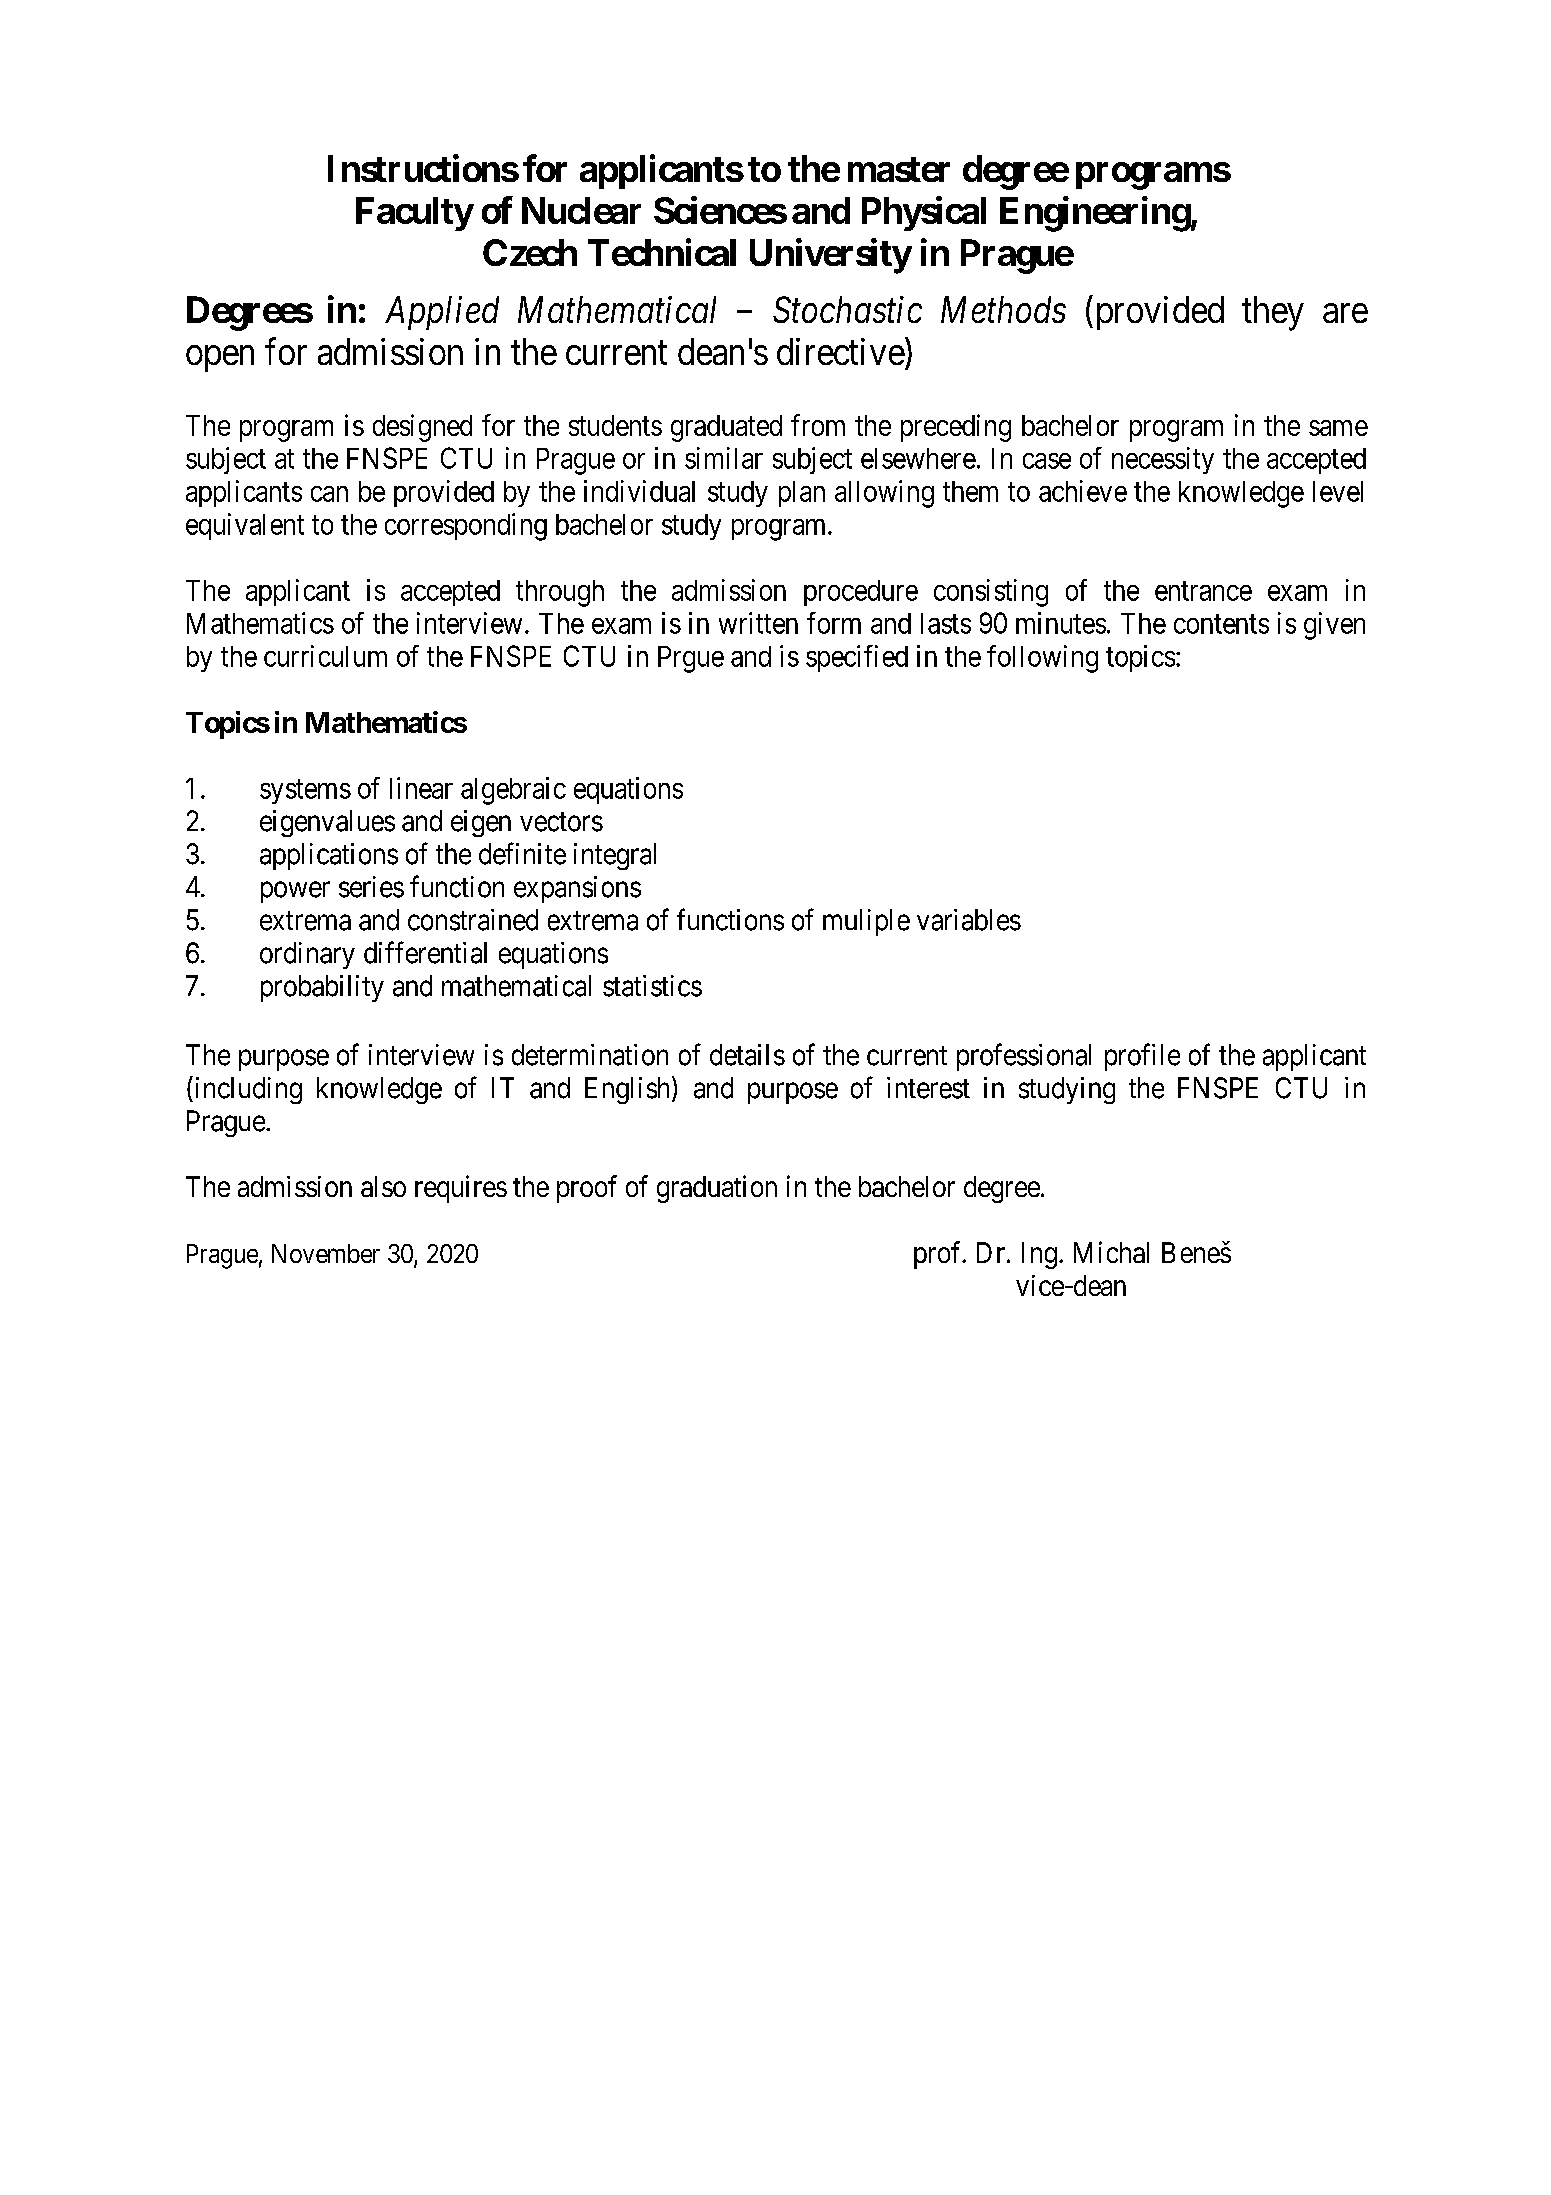 The image size is (1551, 2195). Describe the element at coordinates (899, 169) in the image. I see `master` at that location.
